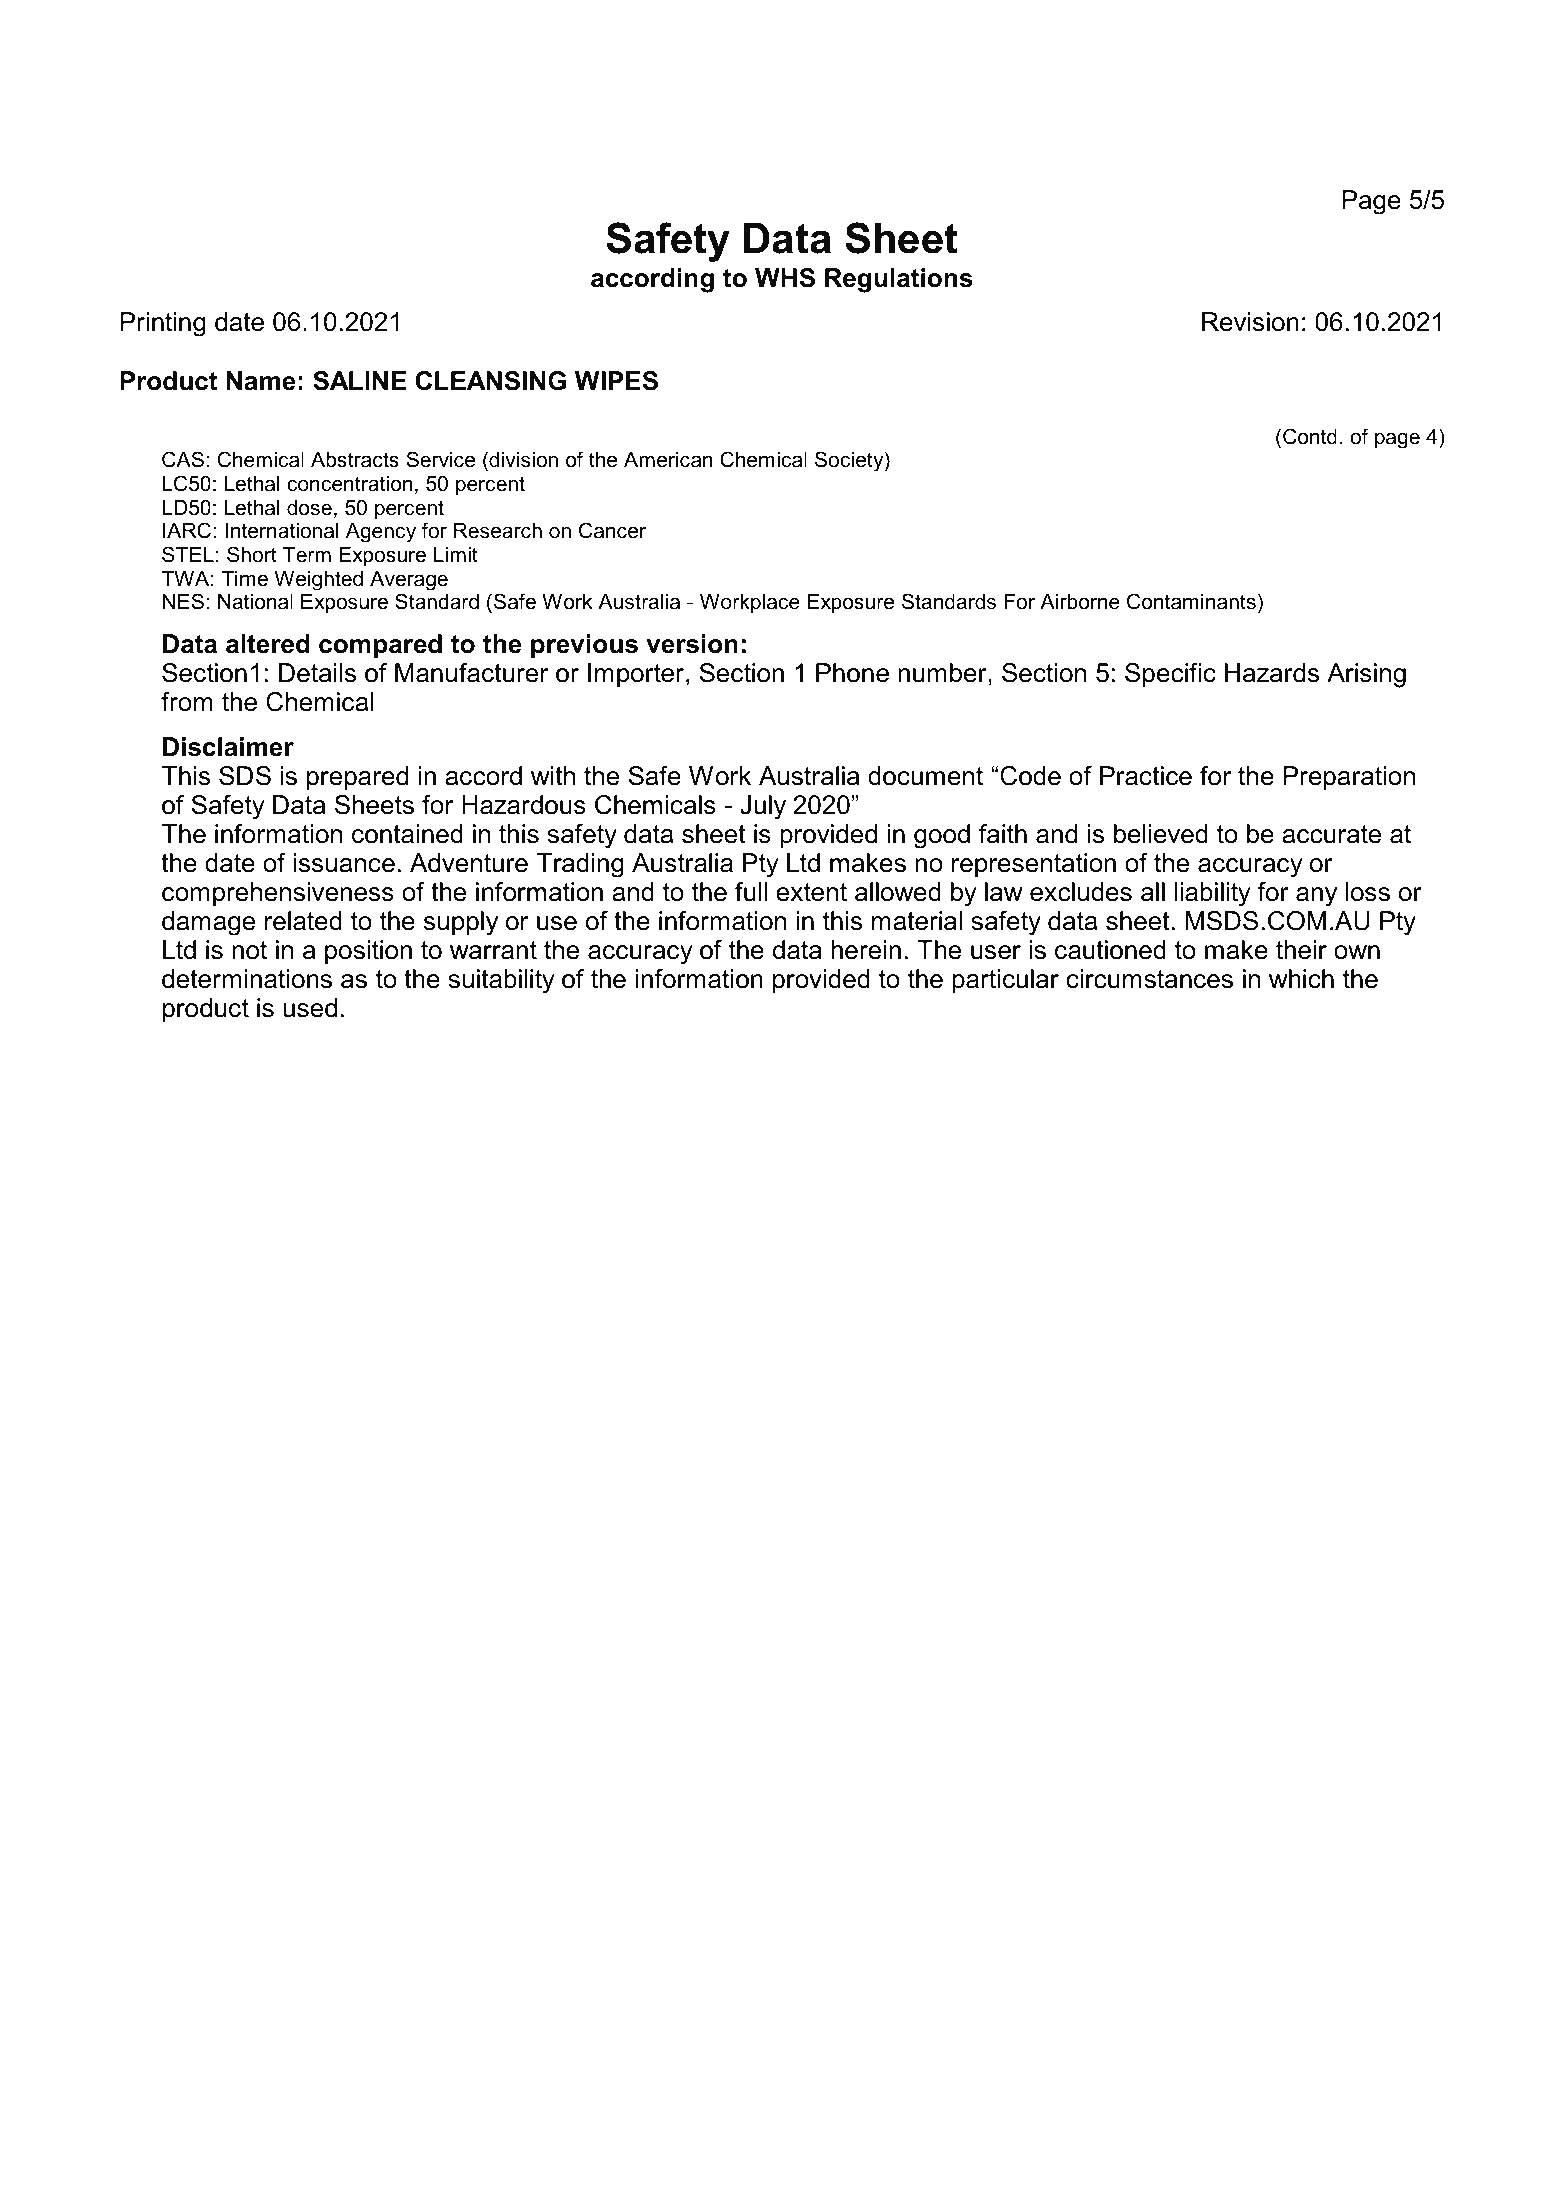 This page has height=2212, width=1564. What do you see at coordinates (1250, 322) in the page?
I see `Revision` at bounding box center [1250, 322].
